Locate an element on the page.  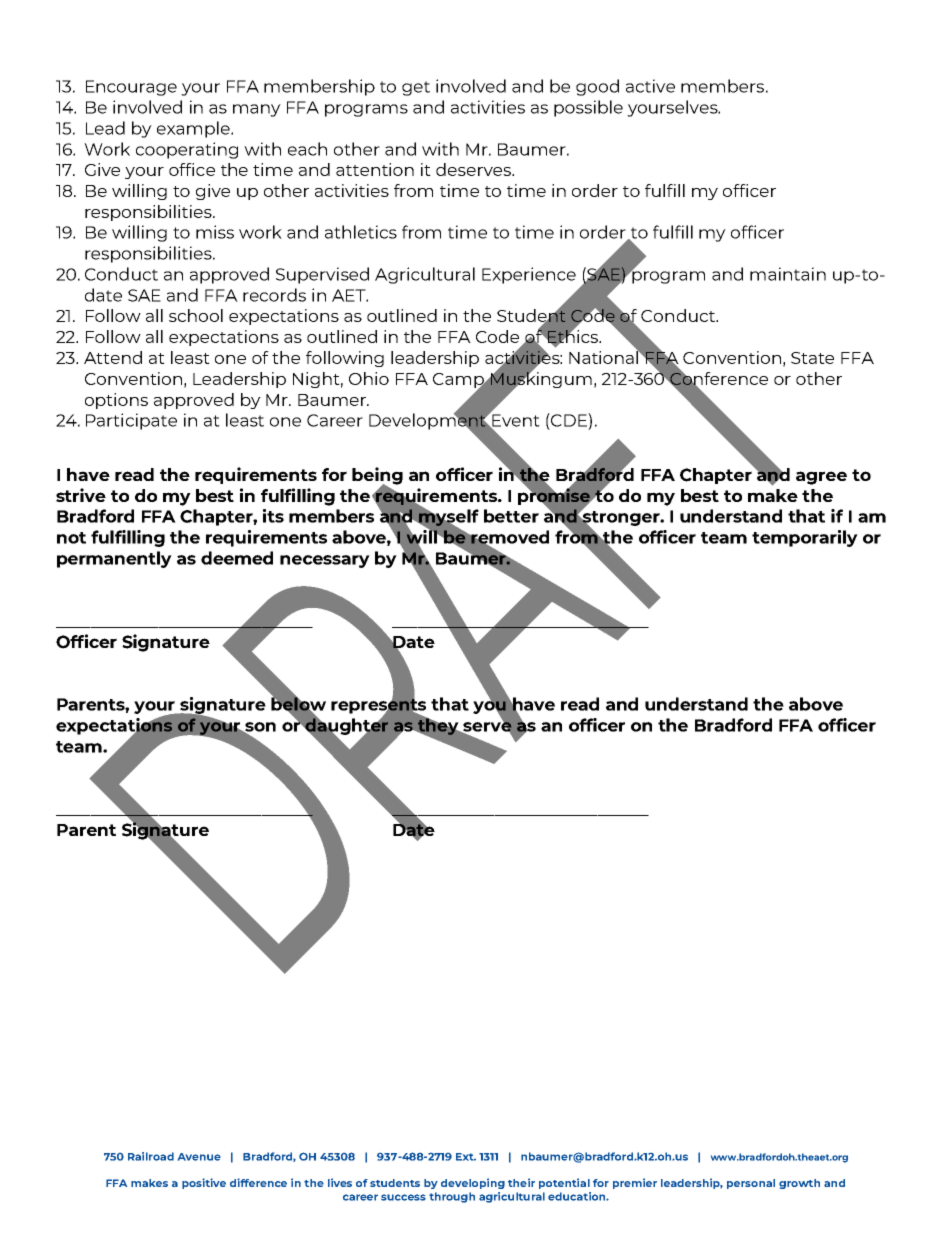
example is located at coordinates (194, 129).
